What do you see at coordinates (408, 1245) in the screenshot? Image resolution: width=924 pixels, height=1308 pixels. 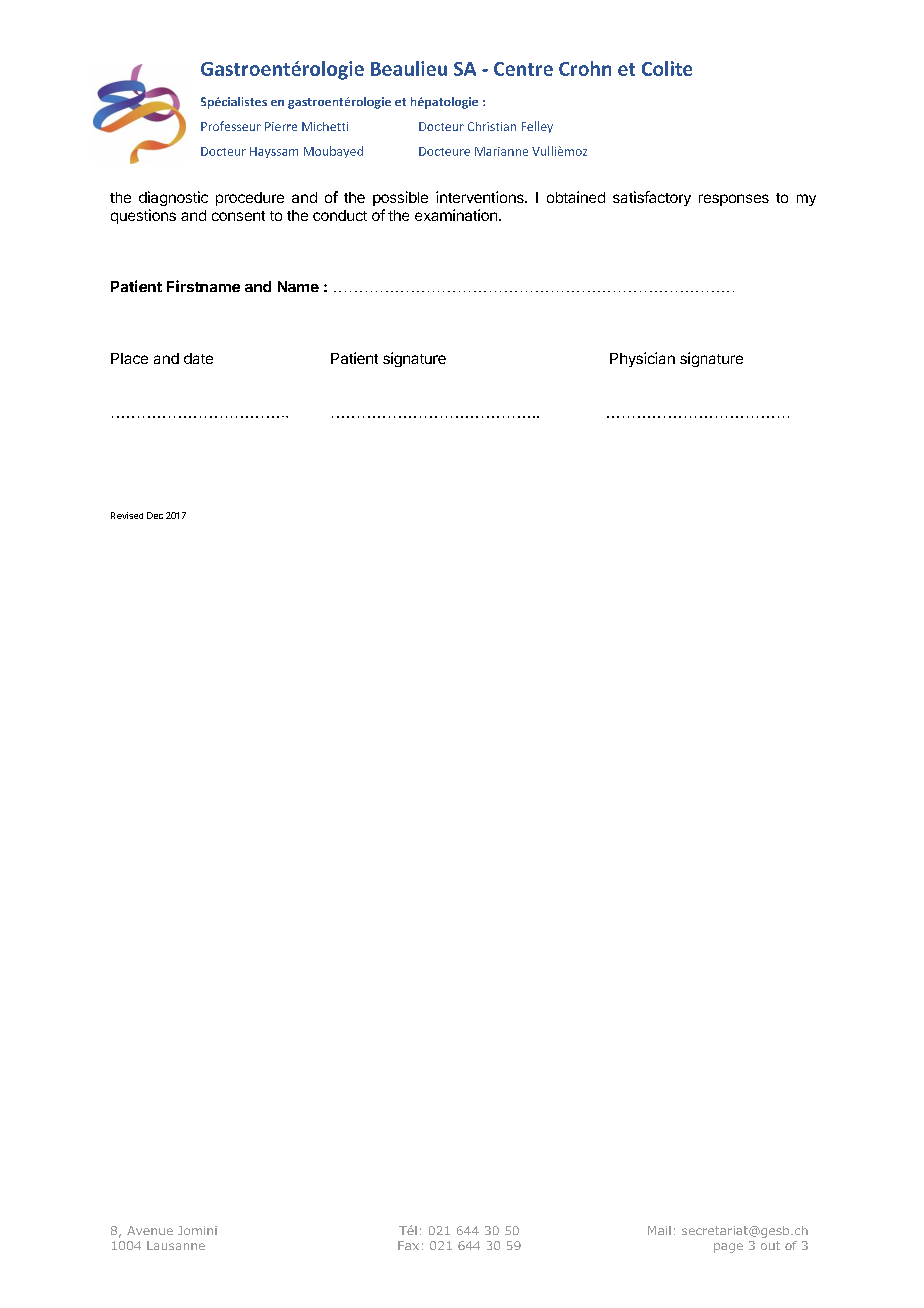 I see `Fax` at bounding box center [408, 1245].
